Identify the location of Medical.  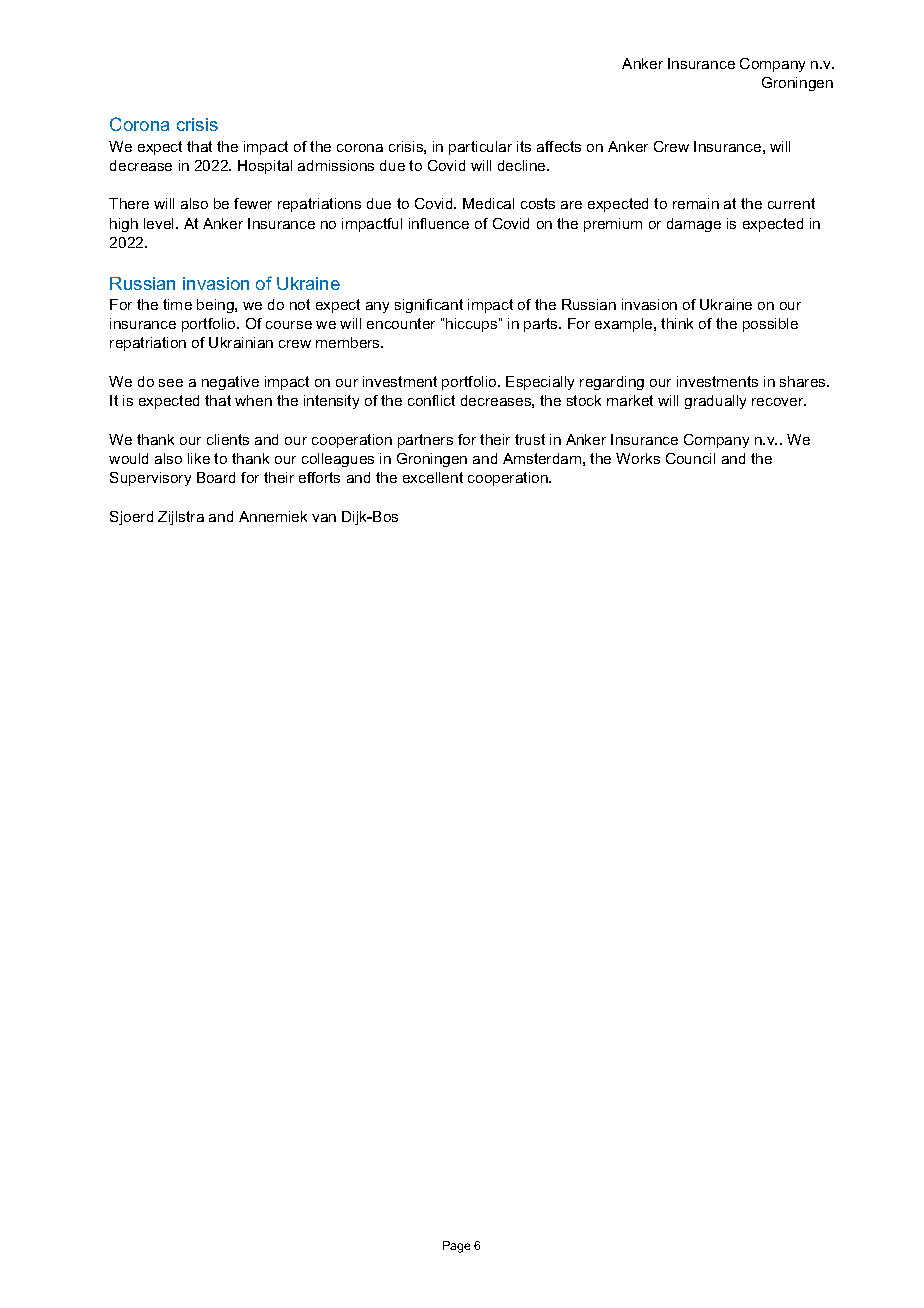
(488, 203).
